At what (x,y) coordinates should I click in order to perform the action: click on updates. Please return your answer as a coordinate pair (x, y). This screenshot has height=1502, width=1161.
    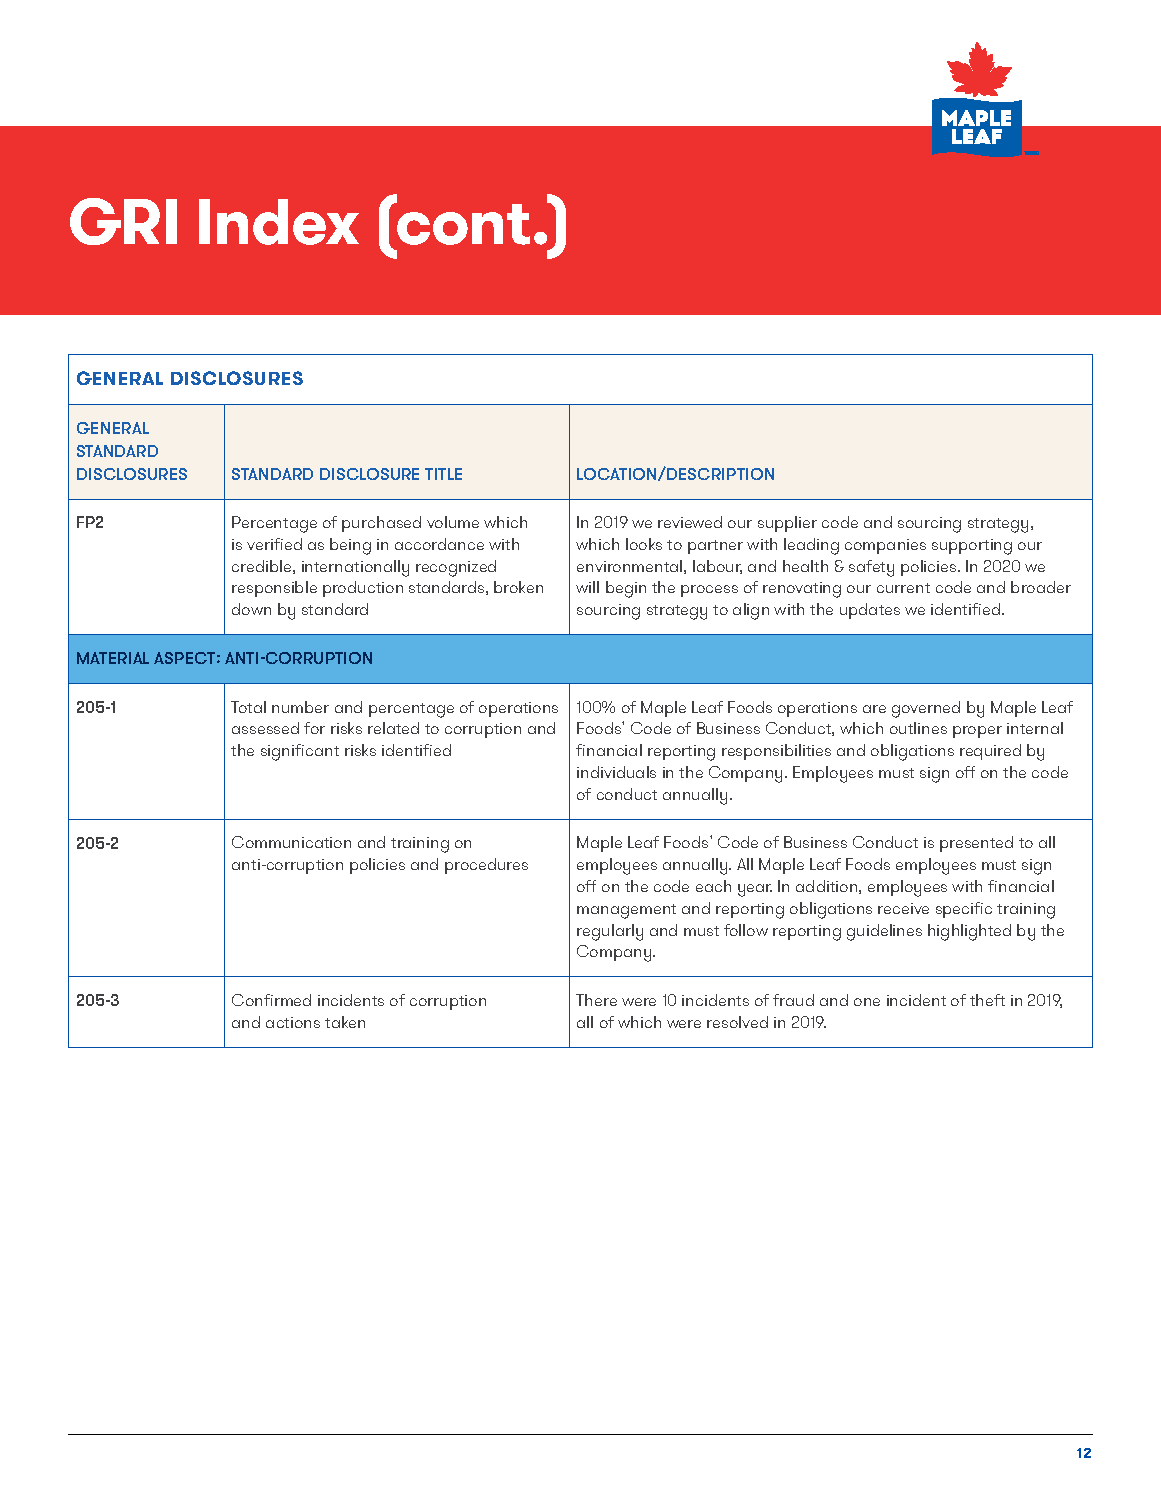
    Looking at the image, I should click on (870, 611).
